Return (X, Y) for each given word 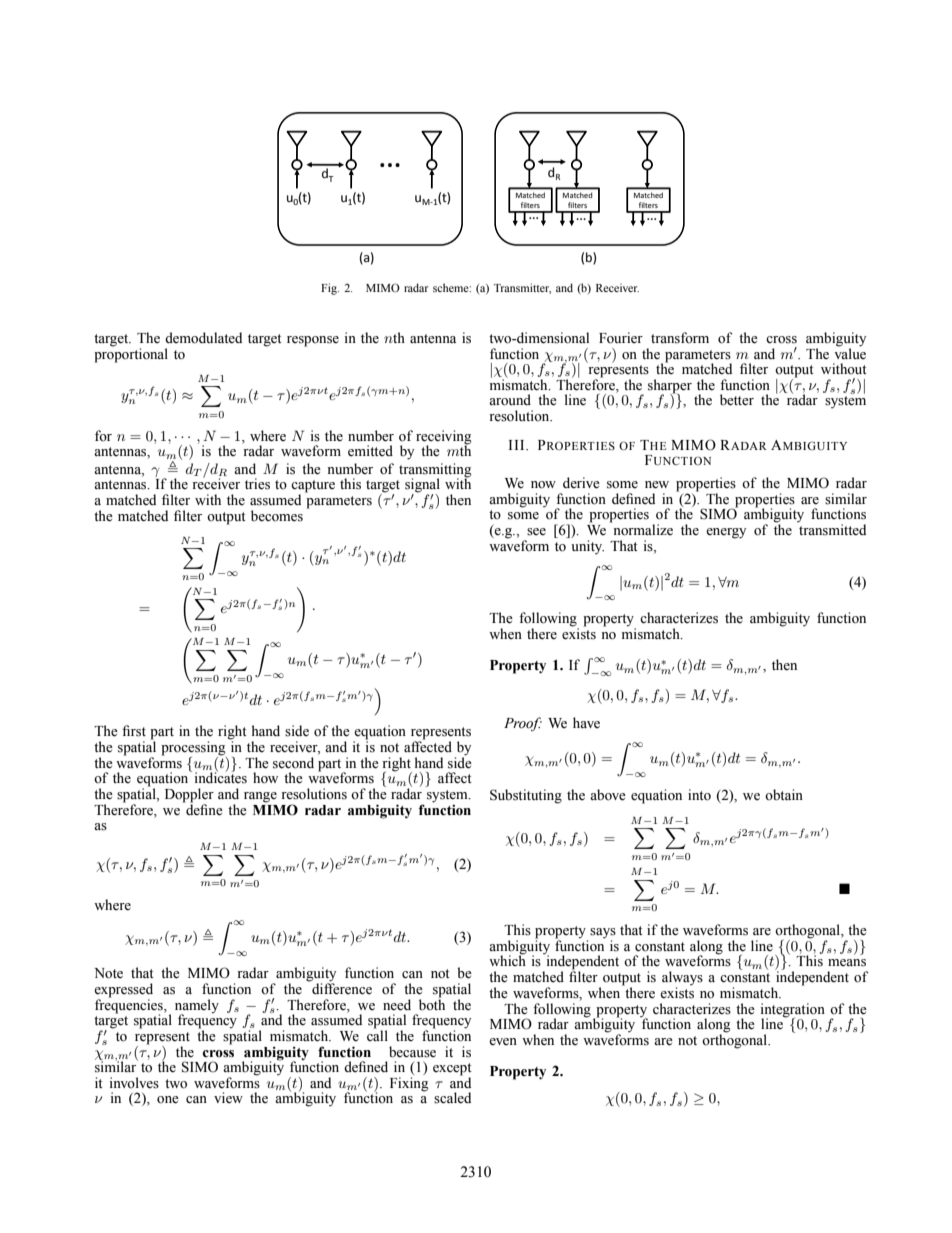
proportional (131, 354)
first (134, 731)
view (228, 1098)
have (586, 723)
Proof (523, 724)
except (452, 1070)
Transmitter (522, 288)
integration (793, 1011)
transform (680, 338)
